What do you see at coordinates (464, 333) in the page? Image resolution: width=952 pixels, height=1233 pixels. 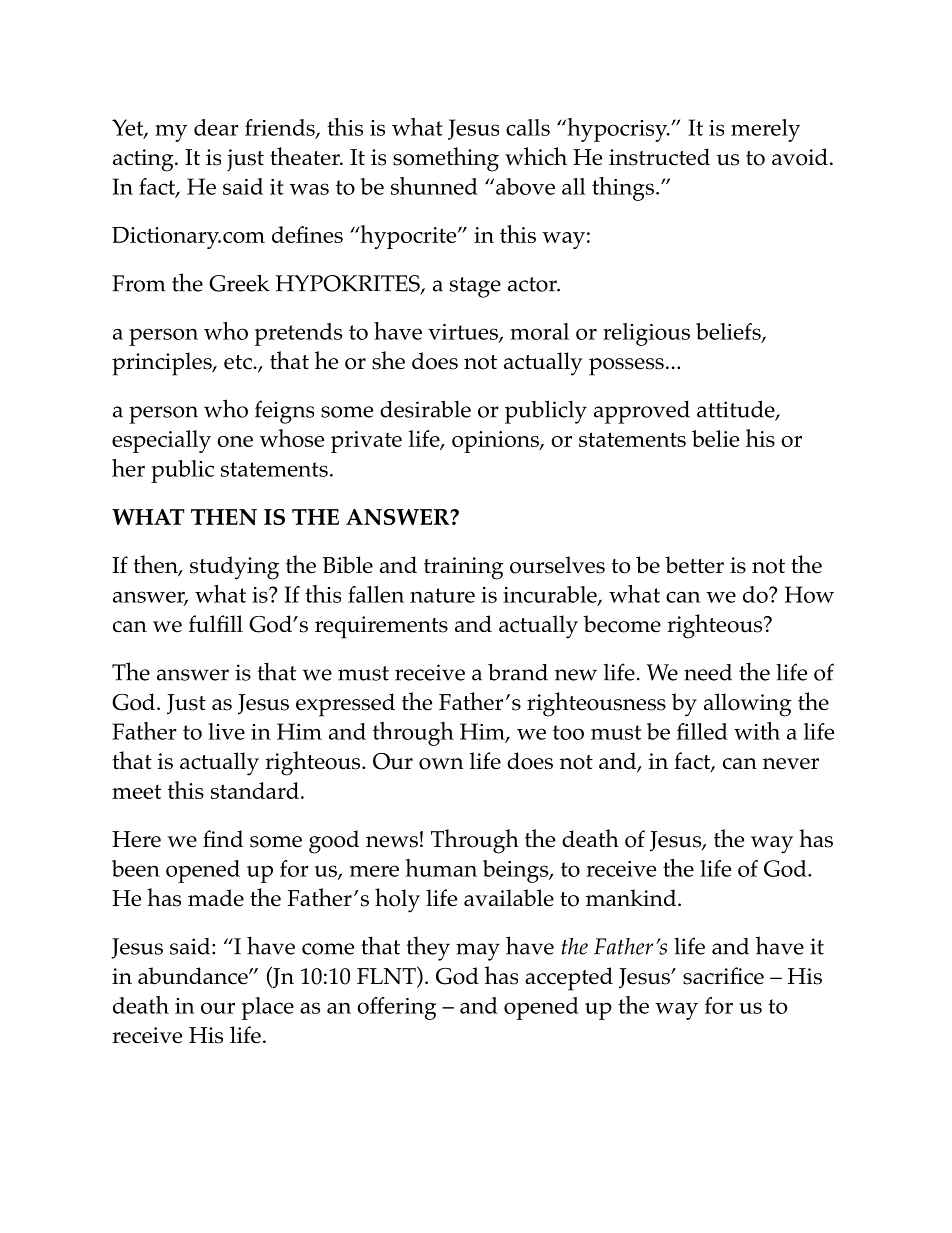 I see `virtues` at bounding box center [464, 333].
